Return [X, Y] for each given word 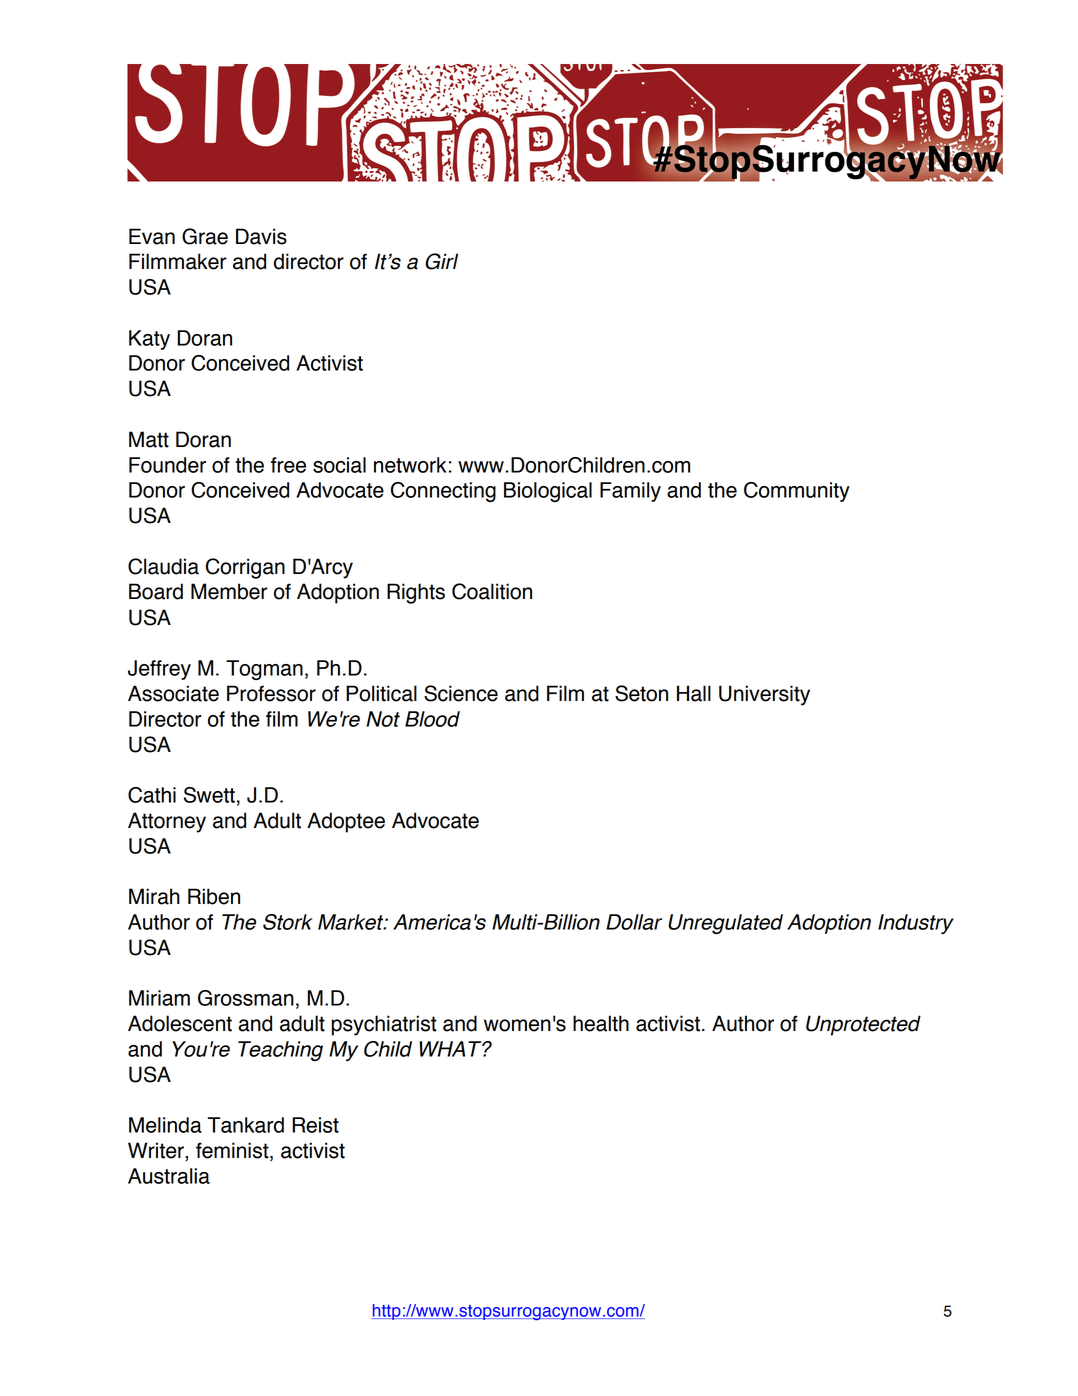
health [601, 1023]
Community [797, 492]
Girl [441, 261]
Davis [261, 236]
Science [461, 693]
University [764, 695]
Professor [271, 693]
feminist [233, 1151]
